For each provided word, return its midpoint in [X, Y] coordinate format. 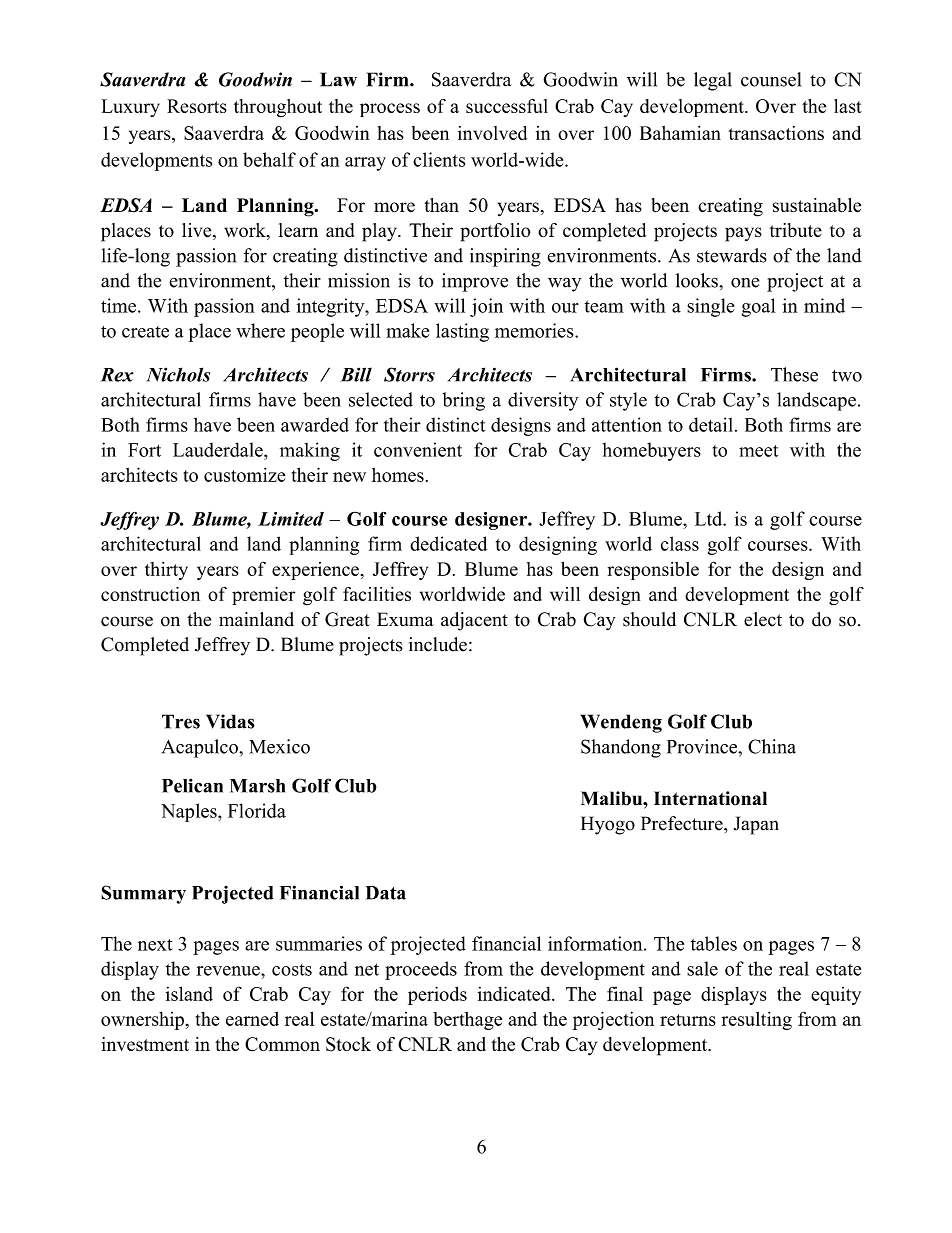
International [710, 798]
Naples [190, 812]
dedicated [448, 543]
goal [759, 307]
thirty [166, 571]
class [680, 543]
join [486, 307]
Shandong [621, 748]
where [260, 330]
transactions [776, 133]
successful [507, 106]
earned [252, 1019]
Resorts [197, 106]
